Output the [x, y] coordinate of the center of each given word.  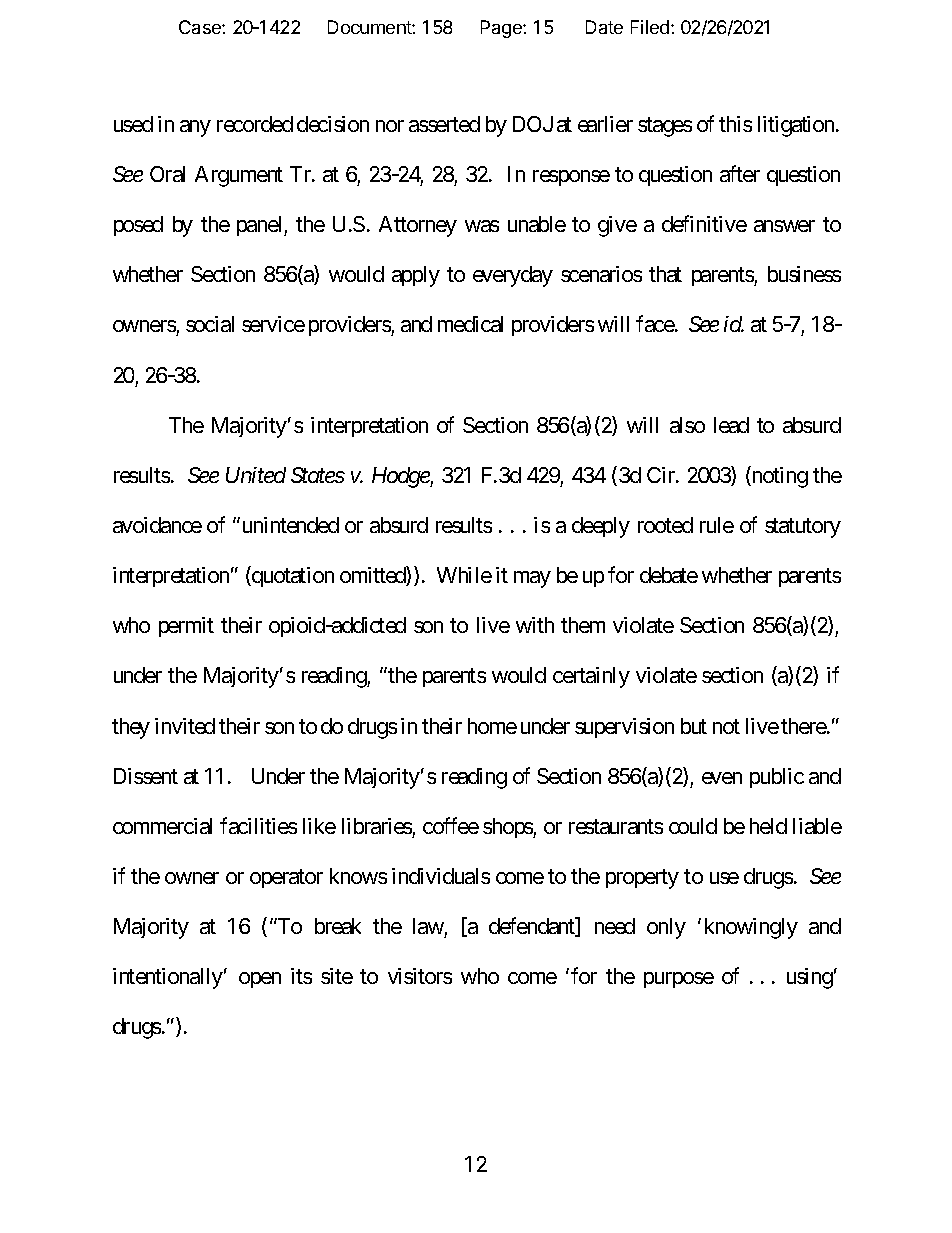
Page [502, 29]
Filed [650, 27]
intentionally [168, 978]
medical [470, 324]
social [210, 324]
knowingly [751, 928]
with [535, 625]
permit [186, 627]
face [655, 324]
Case [201, 27]
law [428, 926]
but [694, 726]
